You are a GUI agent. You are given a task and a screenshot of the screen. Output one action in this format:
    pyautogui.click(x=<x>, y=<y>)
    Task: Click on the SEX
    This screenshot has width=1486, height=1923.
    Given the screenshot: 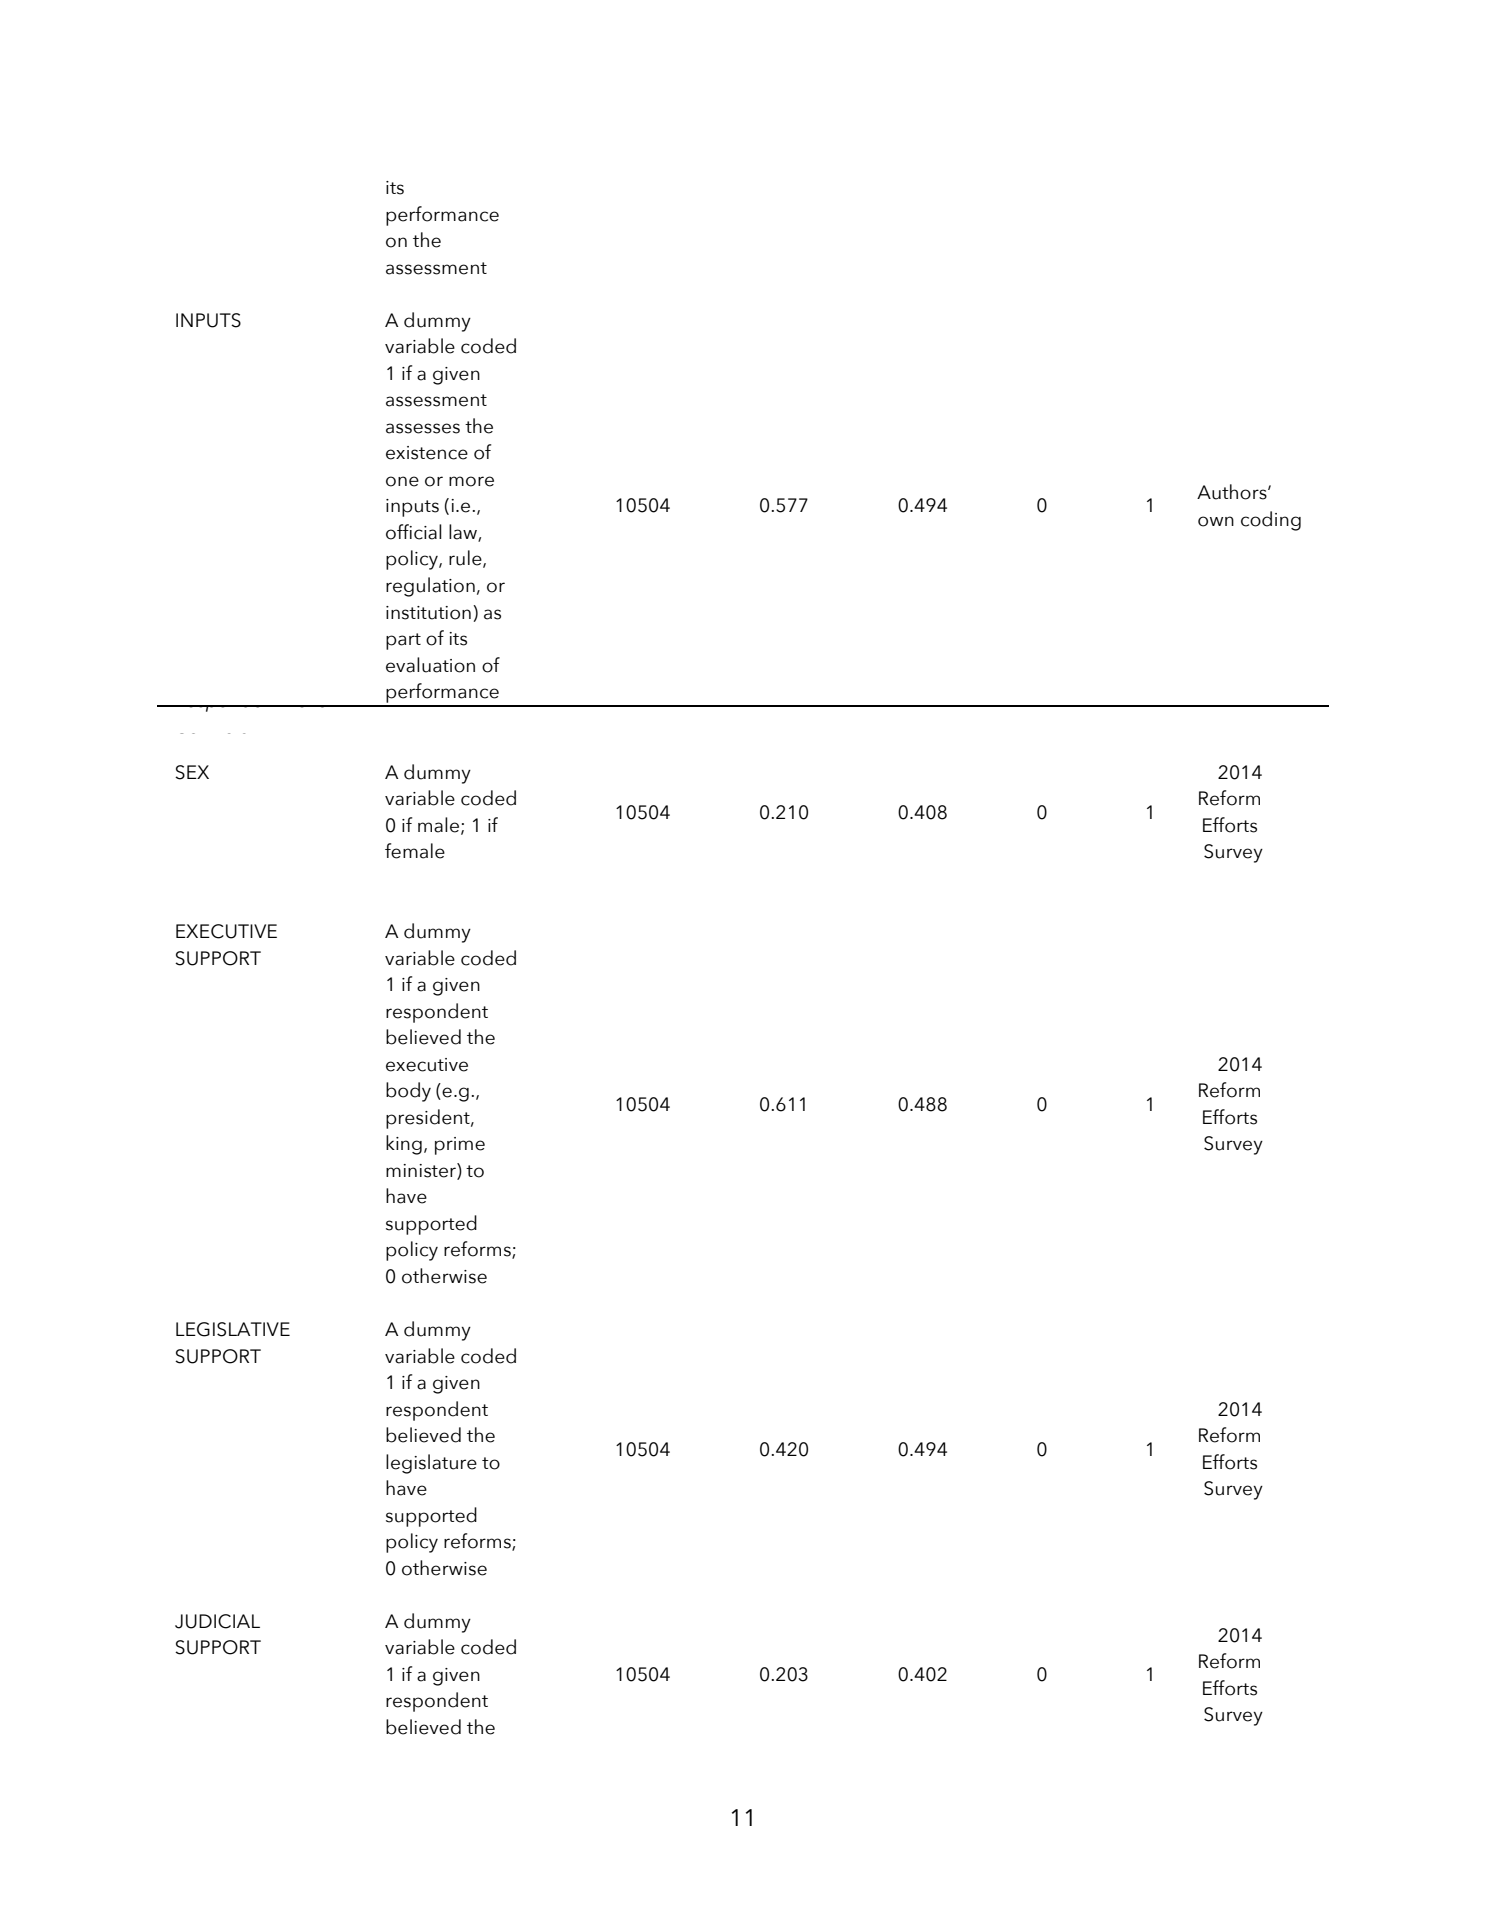 What is the action you would take?
    pyautogui.click(x=192, y=772)
